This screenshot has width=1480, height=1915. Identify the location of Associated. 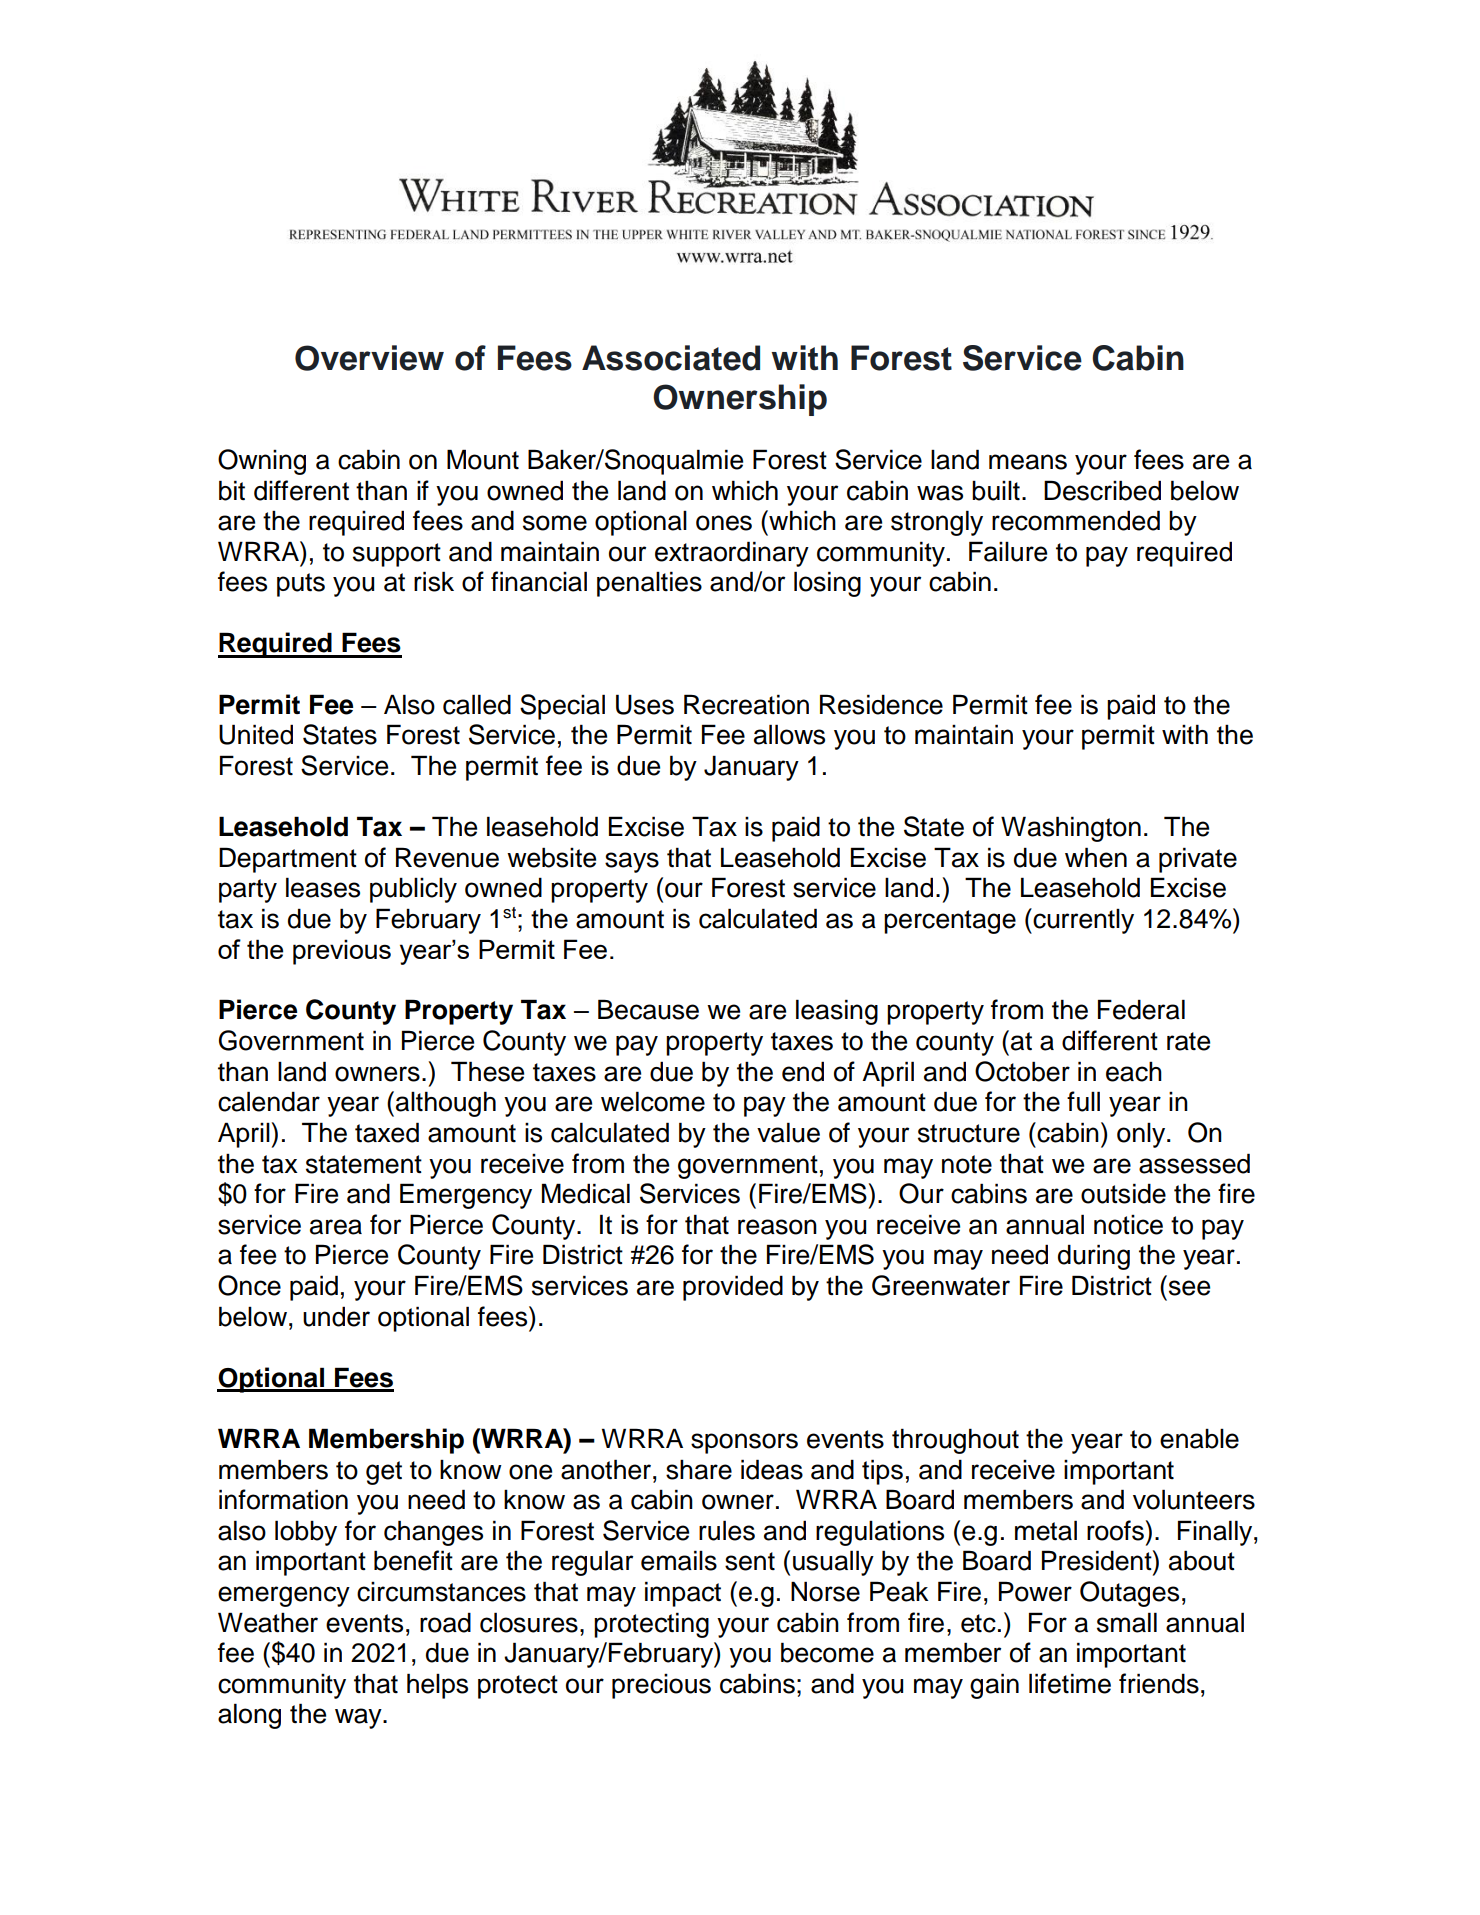
(671, 358).
